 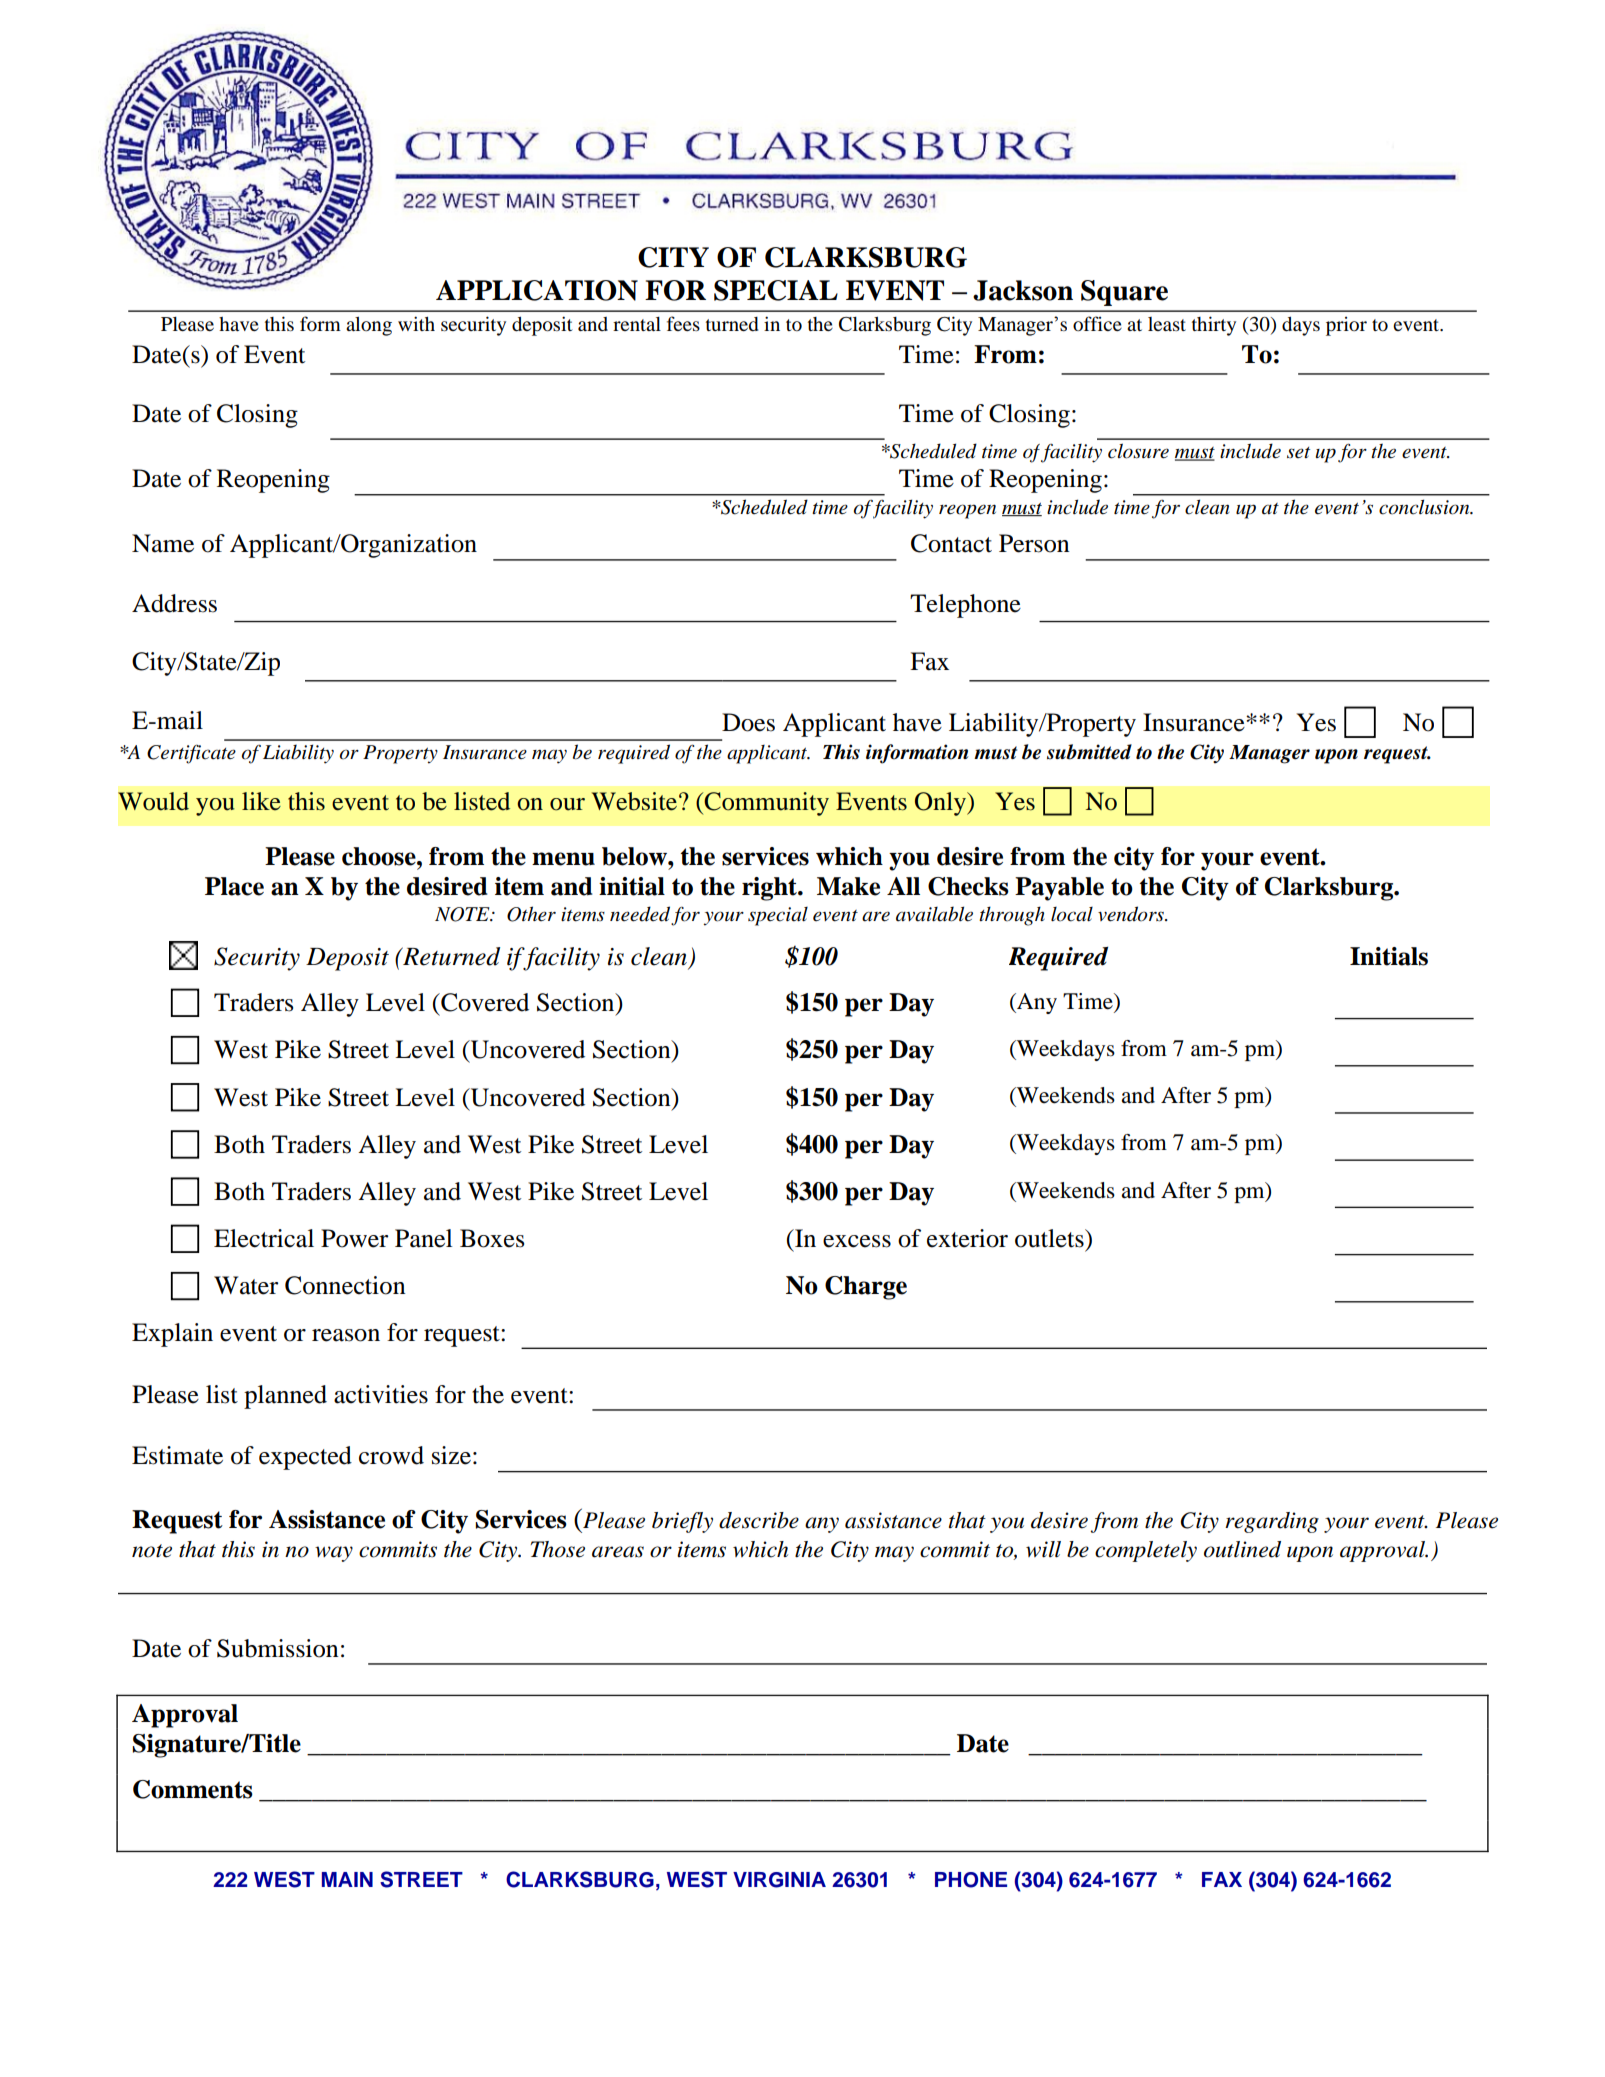 What do you see at coordinates (1132, 914) in the screenshot?
I see `vendors` at bounding box center [1132, 914].
